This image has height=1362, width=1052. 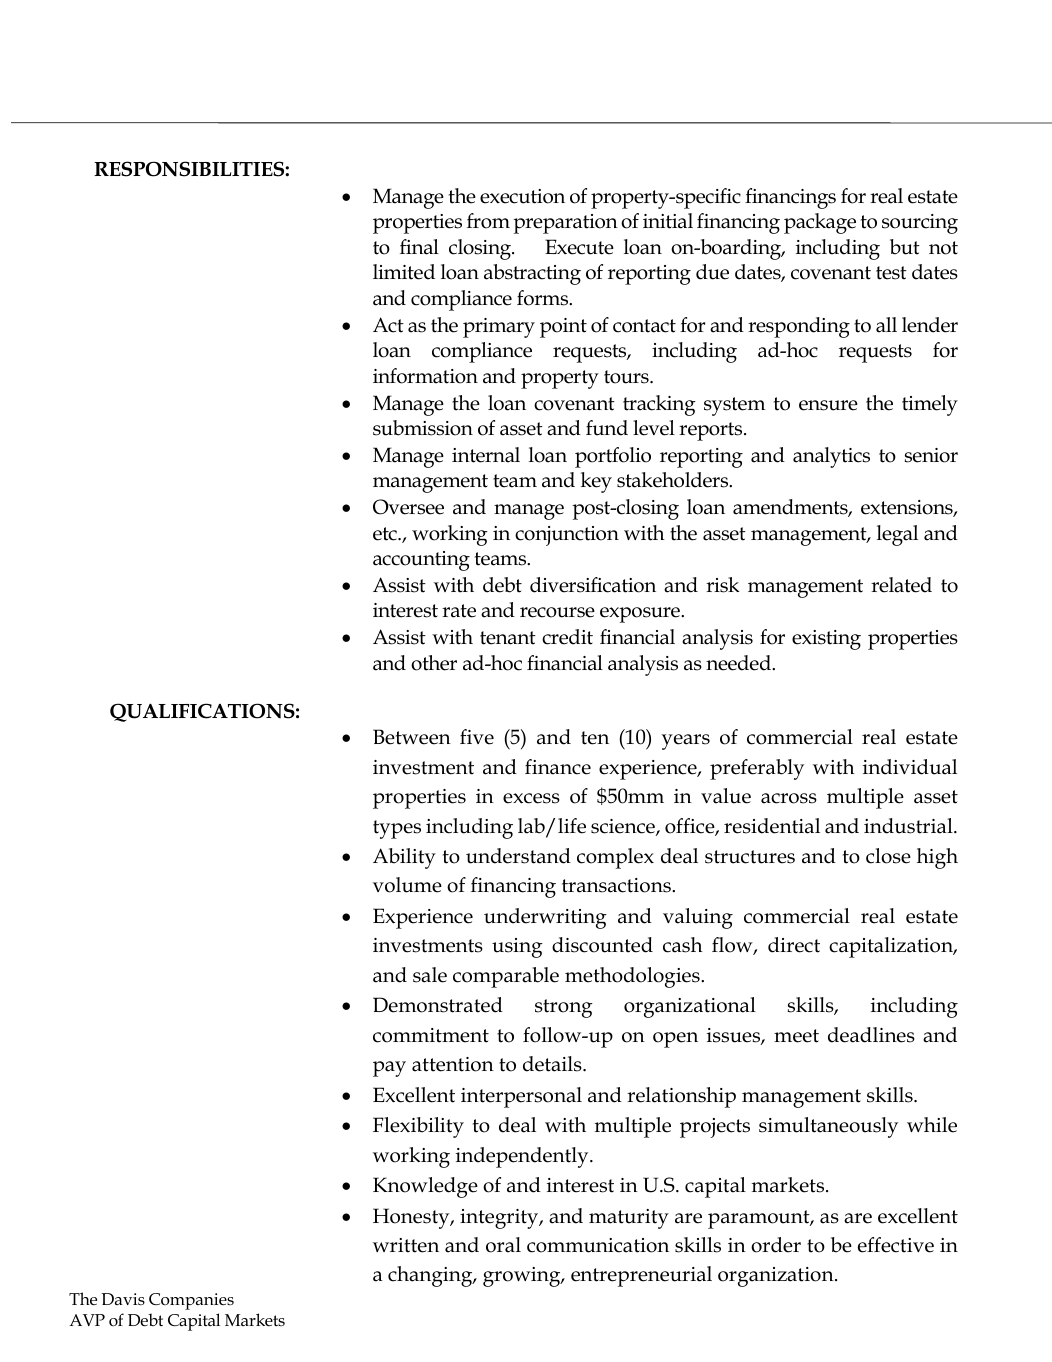 What do you see at coordinates (404, 272) in the image?
I see `limited` at bounding box center [404, 272].
